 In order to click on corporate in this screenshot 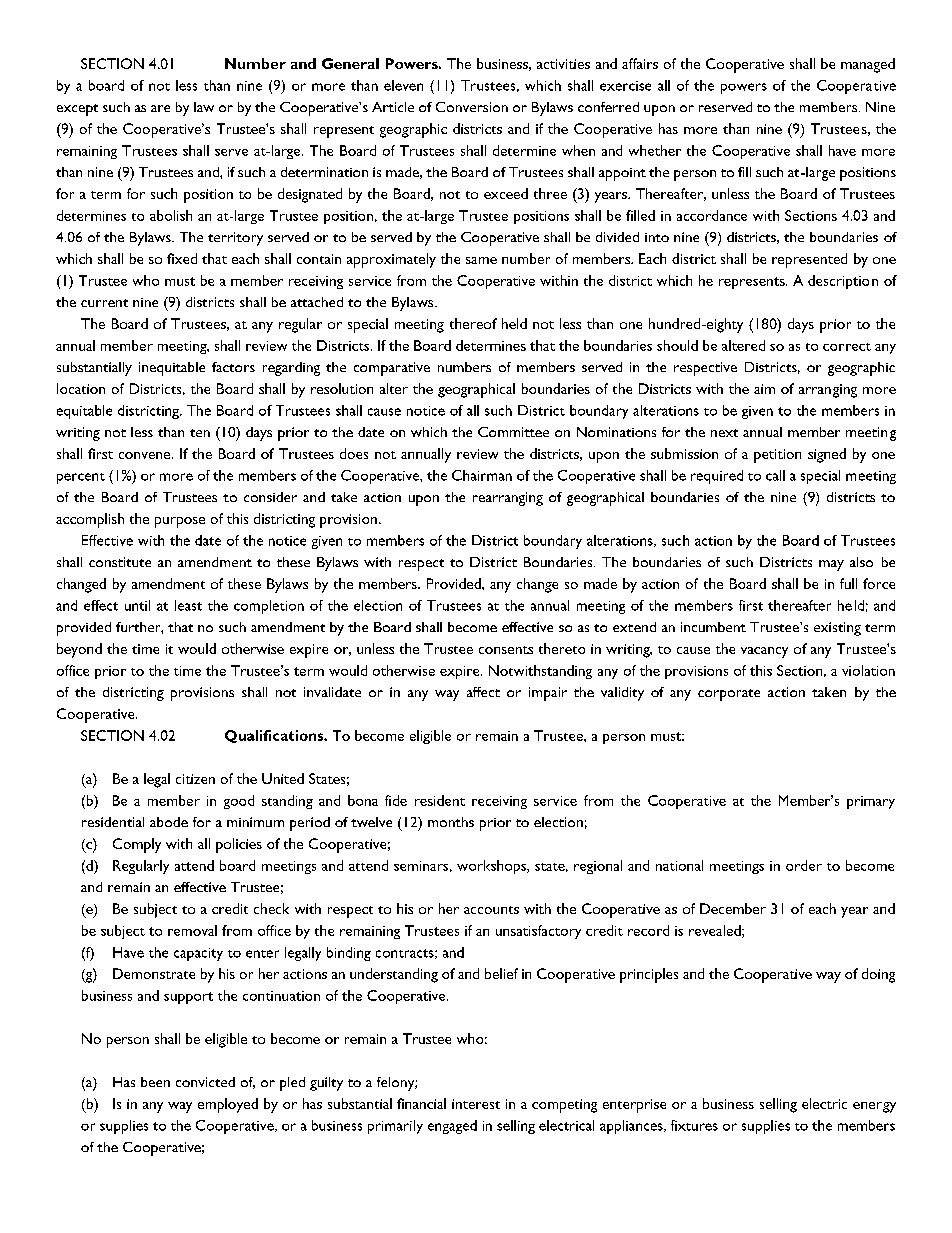, I will do `click(729, 695)`.
